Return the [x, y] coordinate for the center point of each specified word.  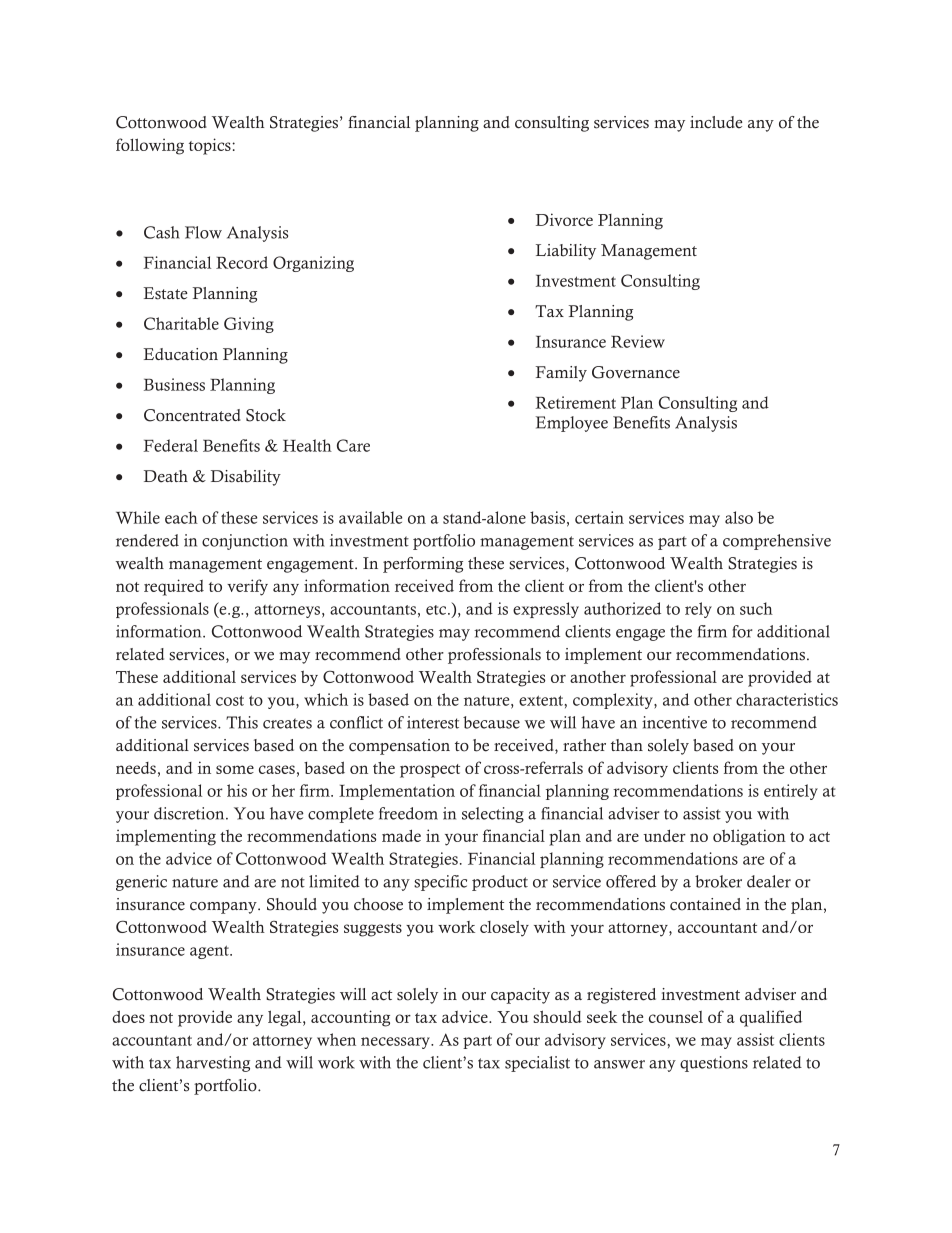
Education [180, 354]
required [174, 587]
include [716, 122]
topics [211, 146]
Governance [636, 372]
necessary [396, 1043]
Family [561, 374]
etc [437, 610]
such [756, 608]
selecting [493, 815]
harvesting [213, 1064]
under [664, 835]
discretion [190, 813]
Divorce [564, 219]
